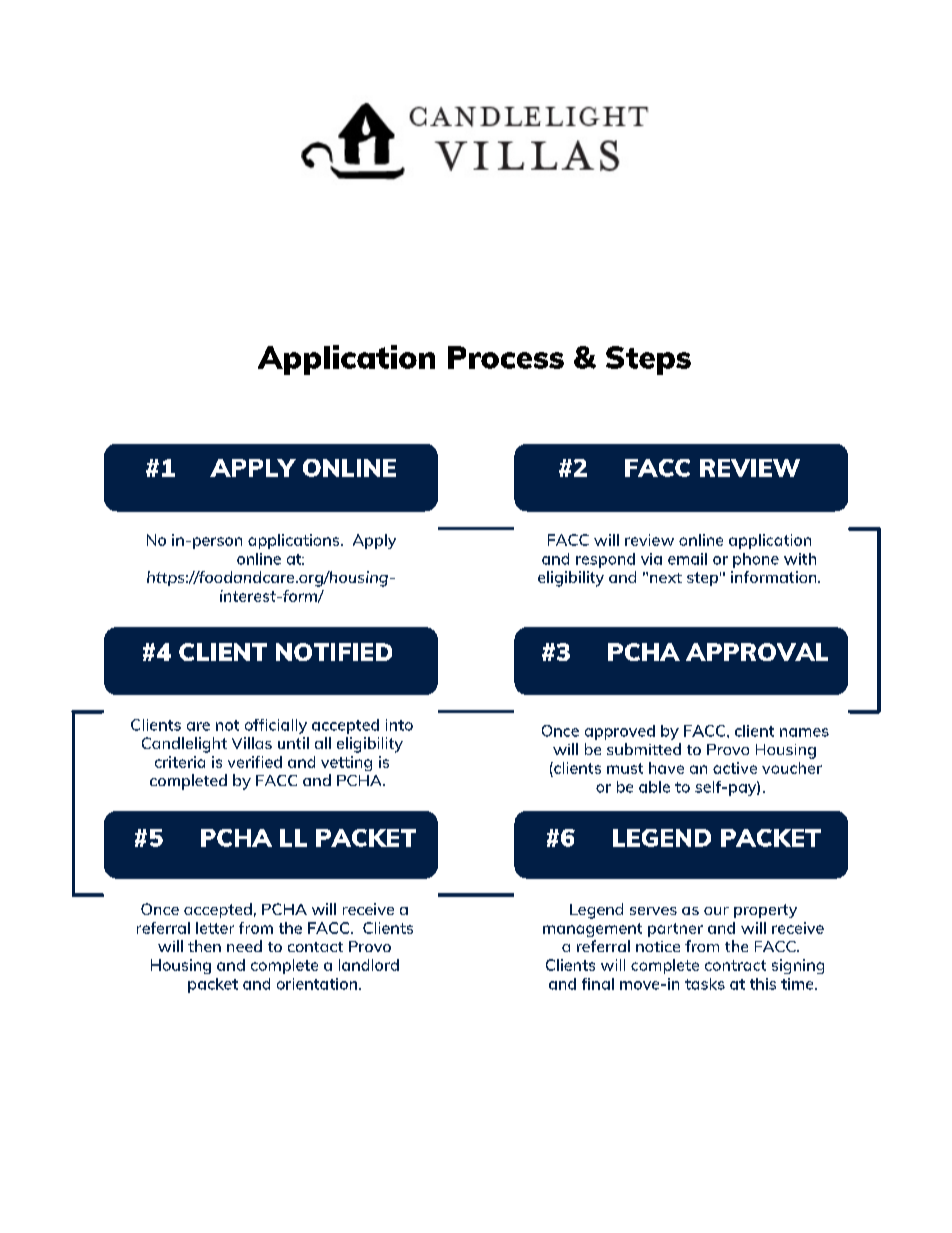 The image size is (952, 1233). What do you see at coordinates (654, 787) in the document?
I see `able` at bounding box center [654, 787].
